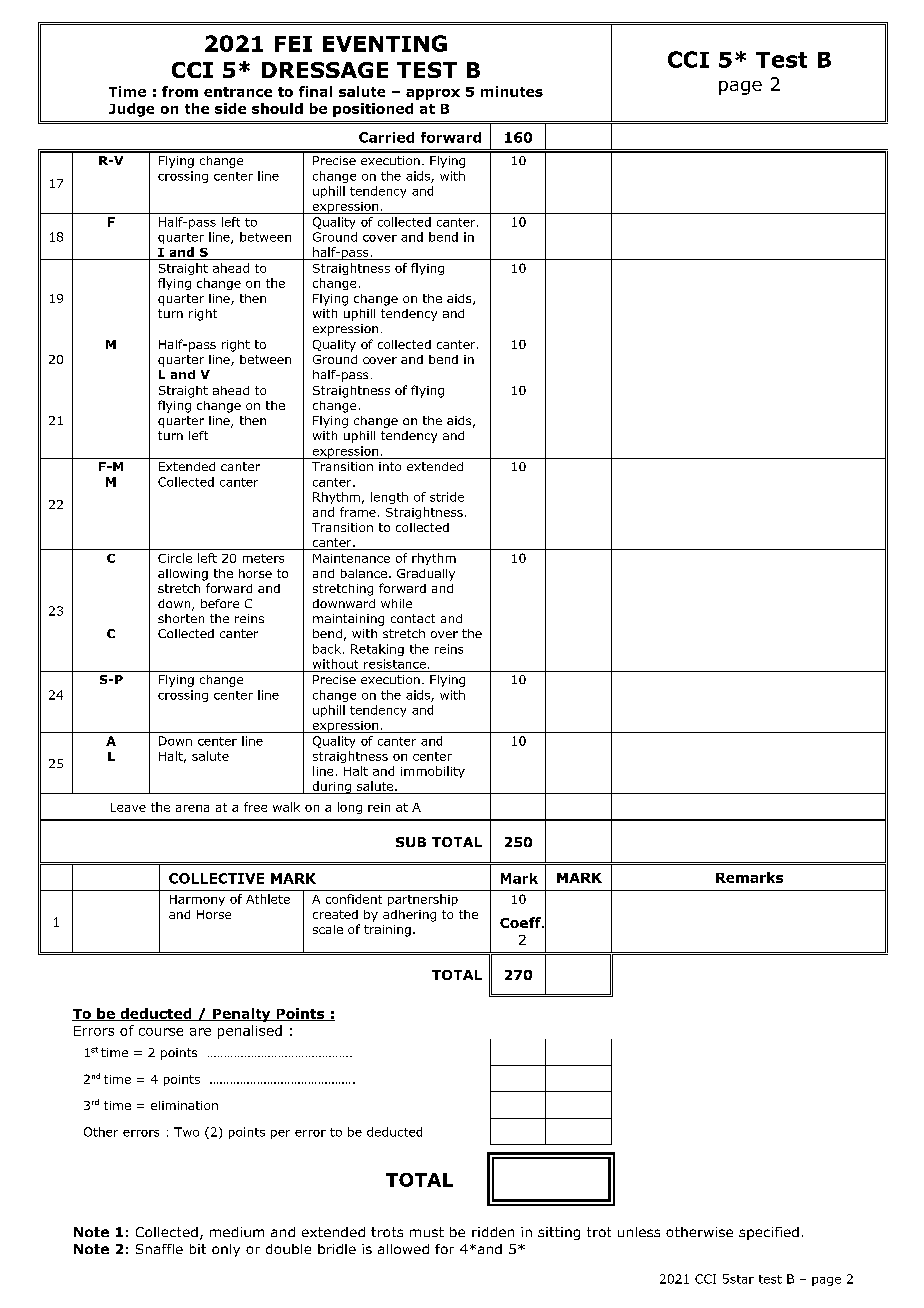 The image size is (924, 1308). I want to click on contact, so click(413, 618).
